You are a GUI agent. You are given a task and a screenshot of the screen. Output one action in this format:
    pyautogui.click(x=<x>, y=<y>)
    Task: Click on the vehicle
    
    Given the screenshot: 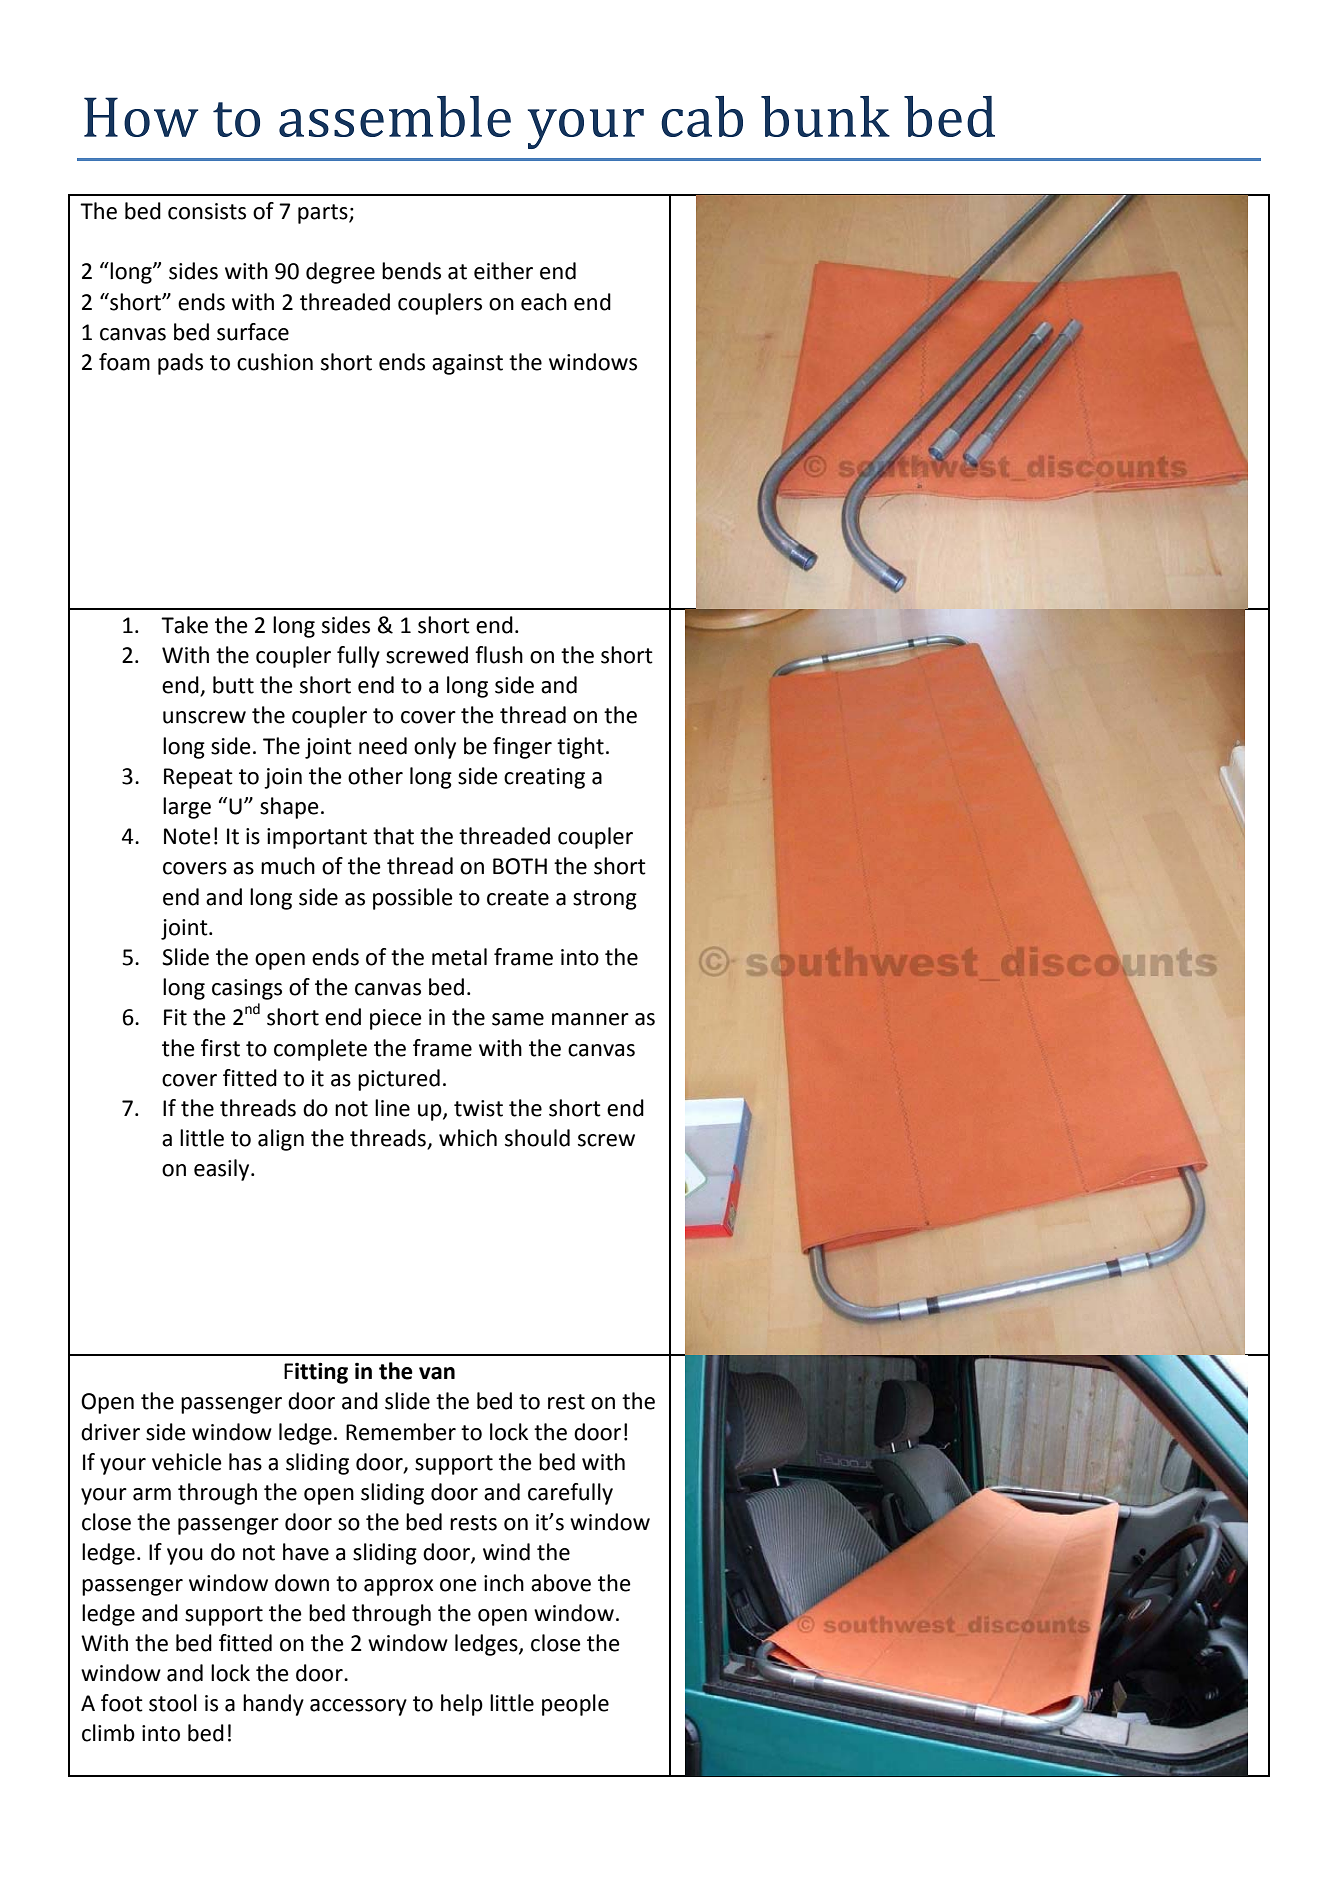 What is the action you would take?
    pyautogui.click(x=187, y=1462)
